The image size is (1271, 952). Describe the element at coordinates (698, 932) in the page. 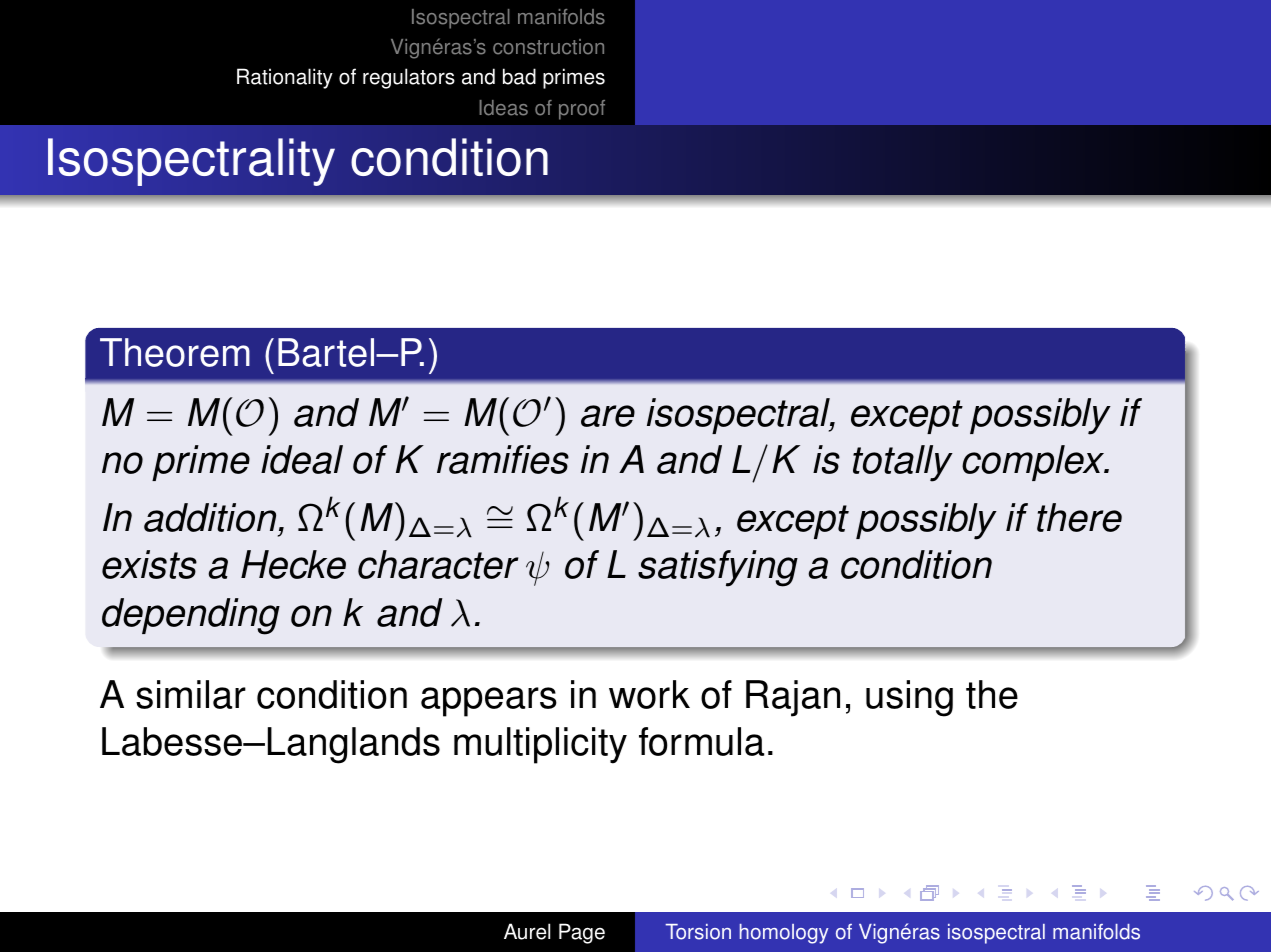

I see `Torsion` at that location.
